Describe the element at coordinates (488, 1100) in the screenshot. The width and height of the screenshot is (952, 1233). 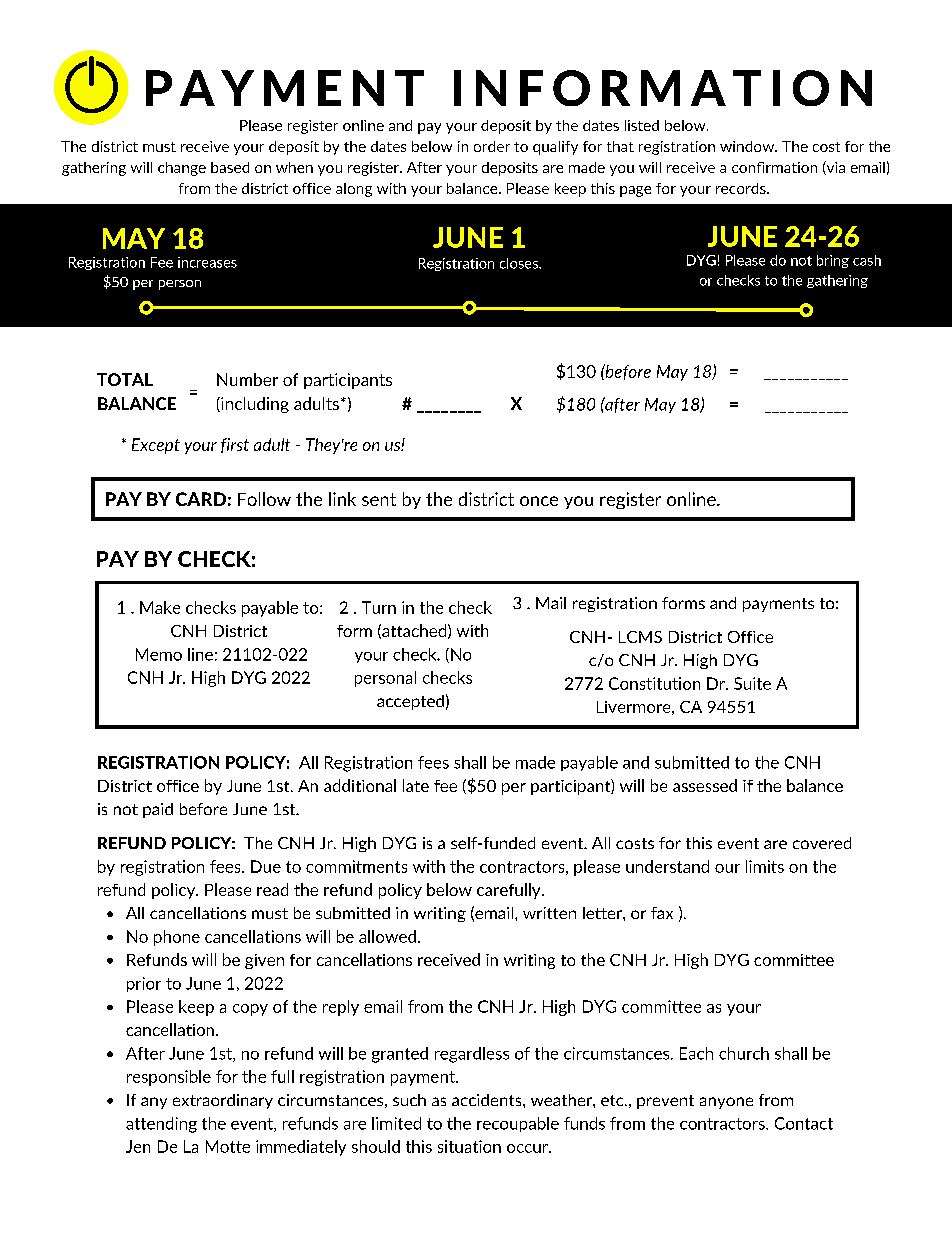
I see `accidents` at that location.
